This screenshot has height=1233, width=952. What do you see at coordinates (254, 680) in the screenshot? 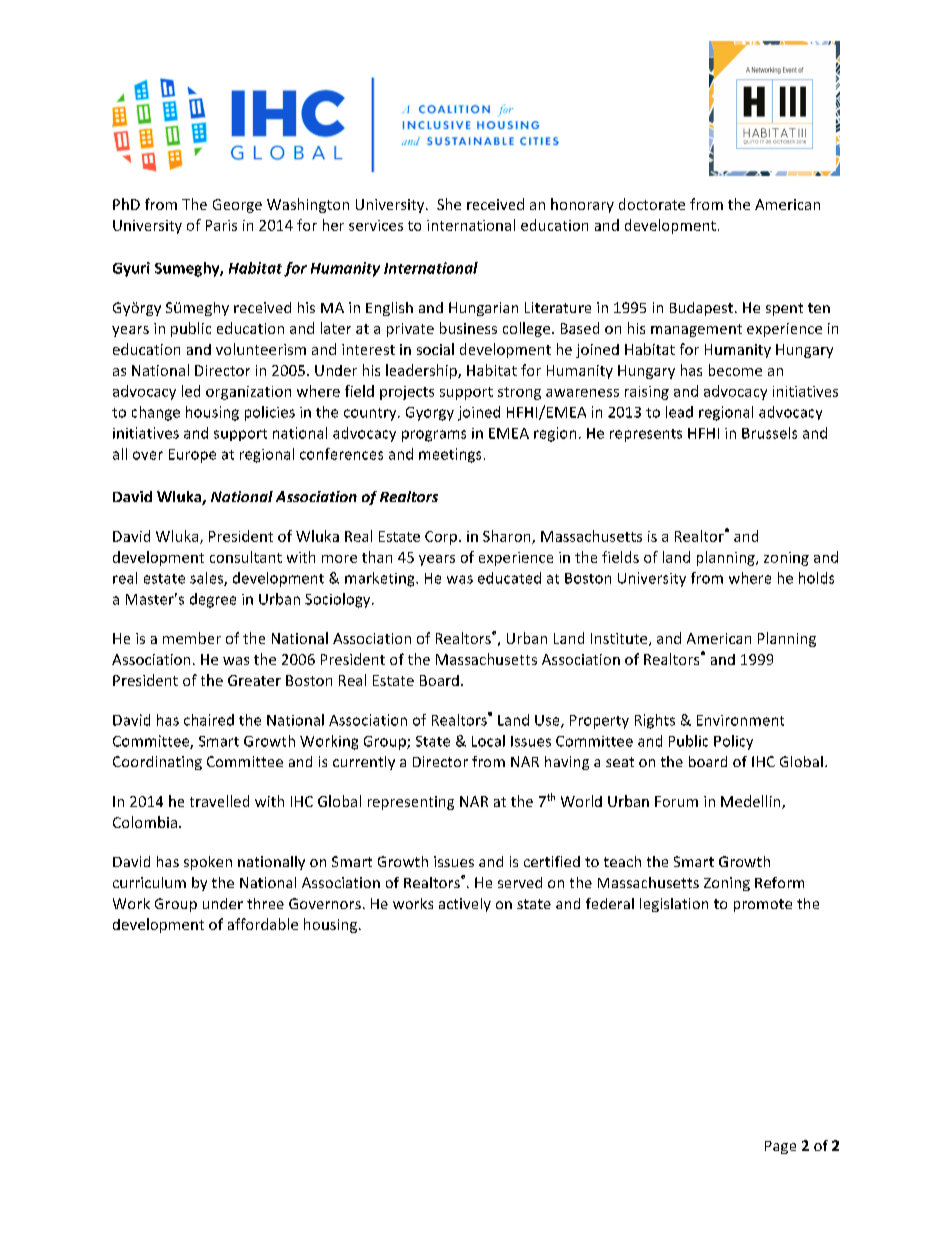
I see `Greater` at bounding box center [254, 680].
